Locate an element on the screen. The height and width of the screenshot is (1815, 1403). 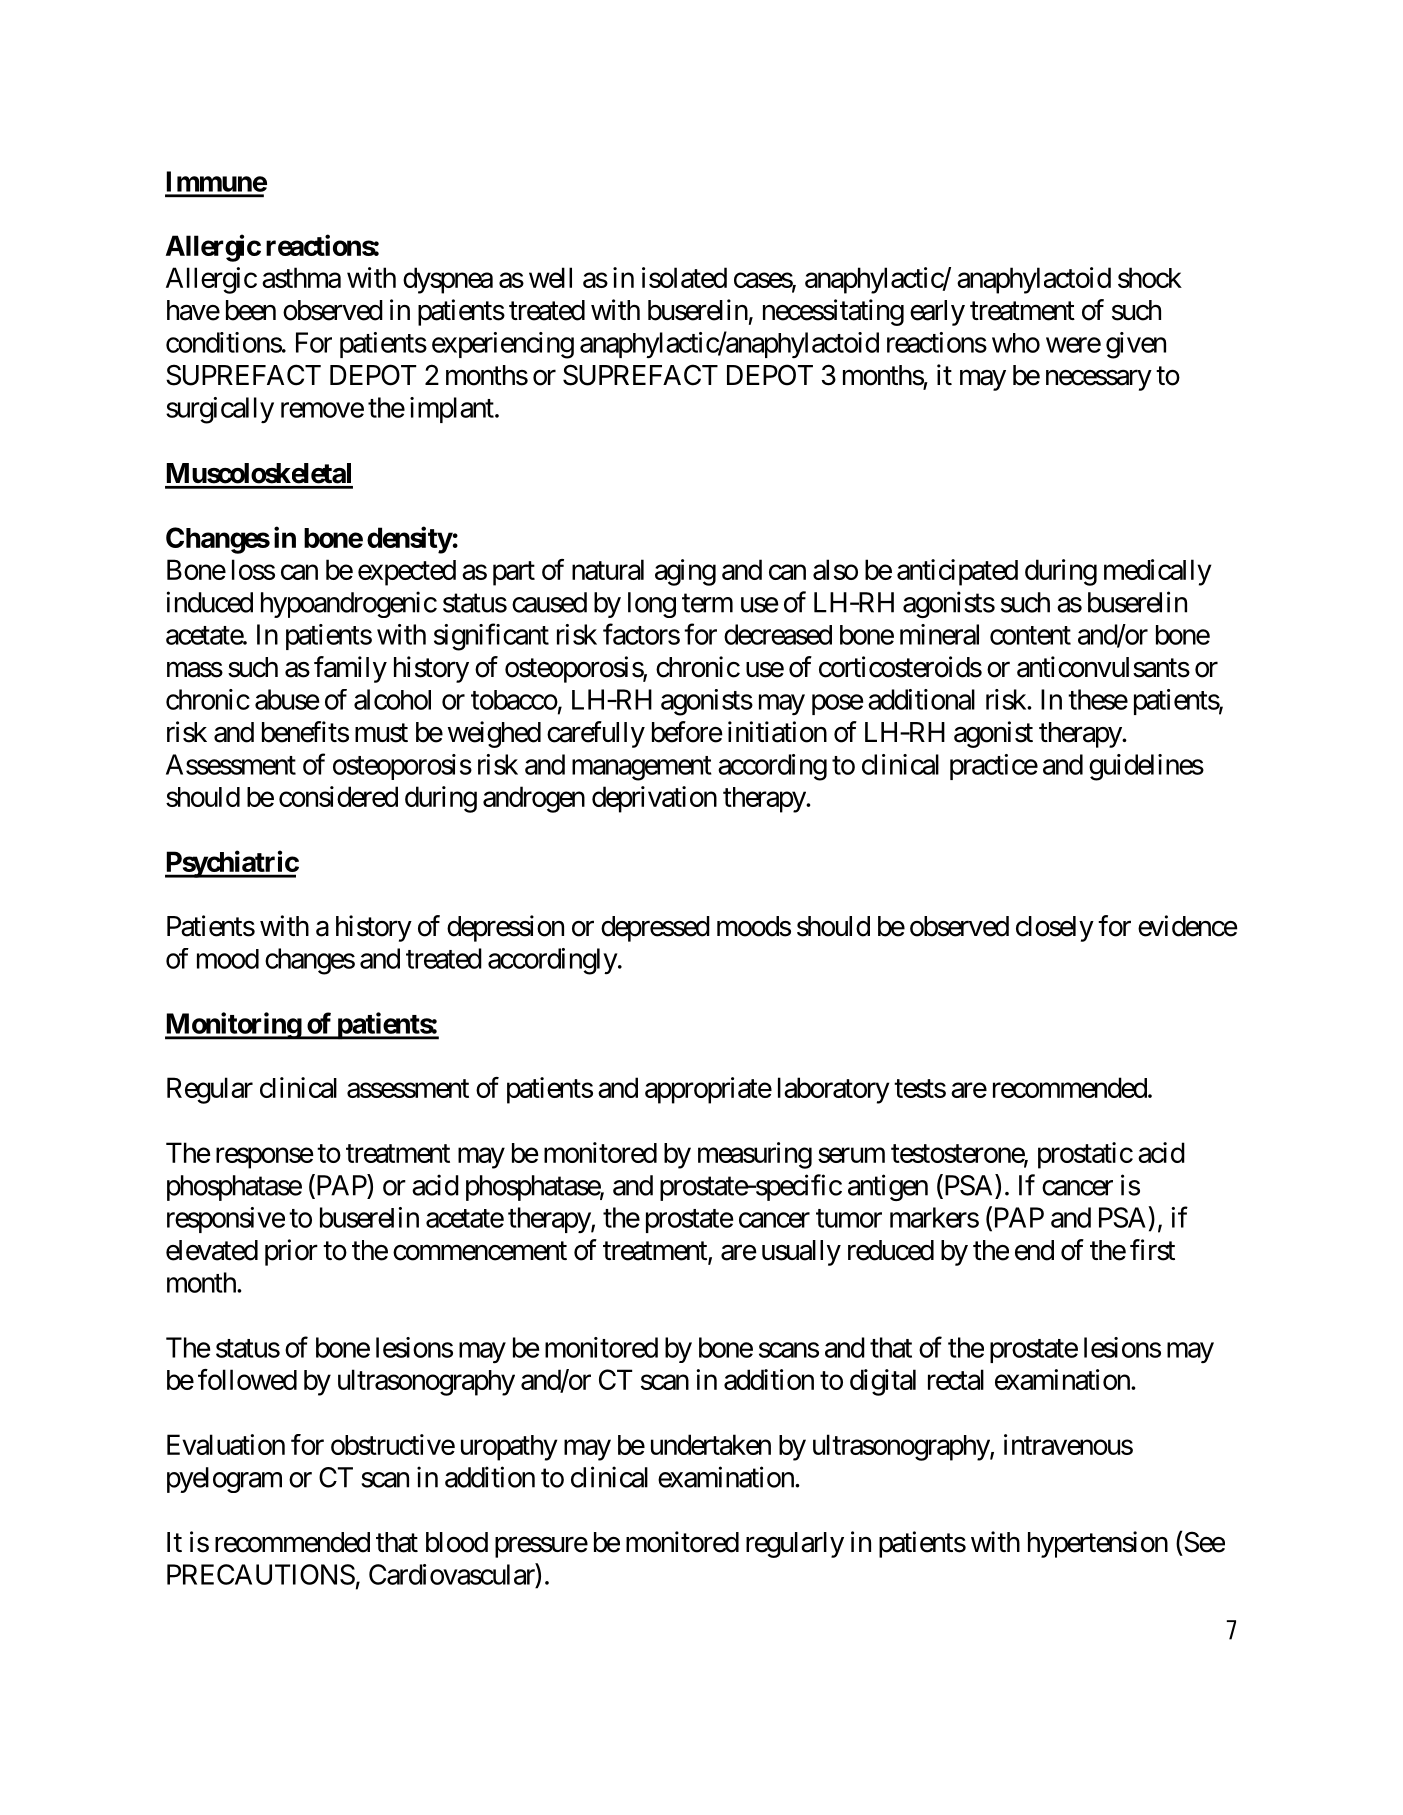
asthma is located at coordinates (301, 277).
